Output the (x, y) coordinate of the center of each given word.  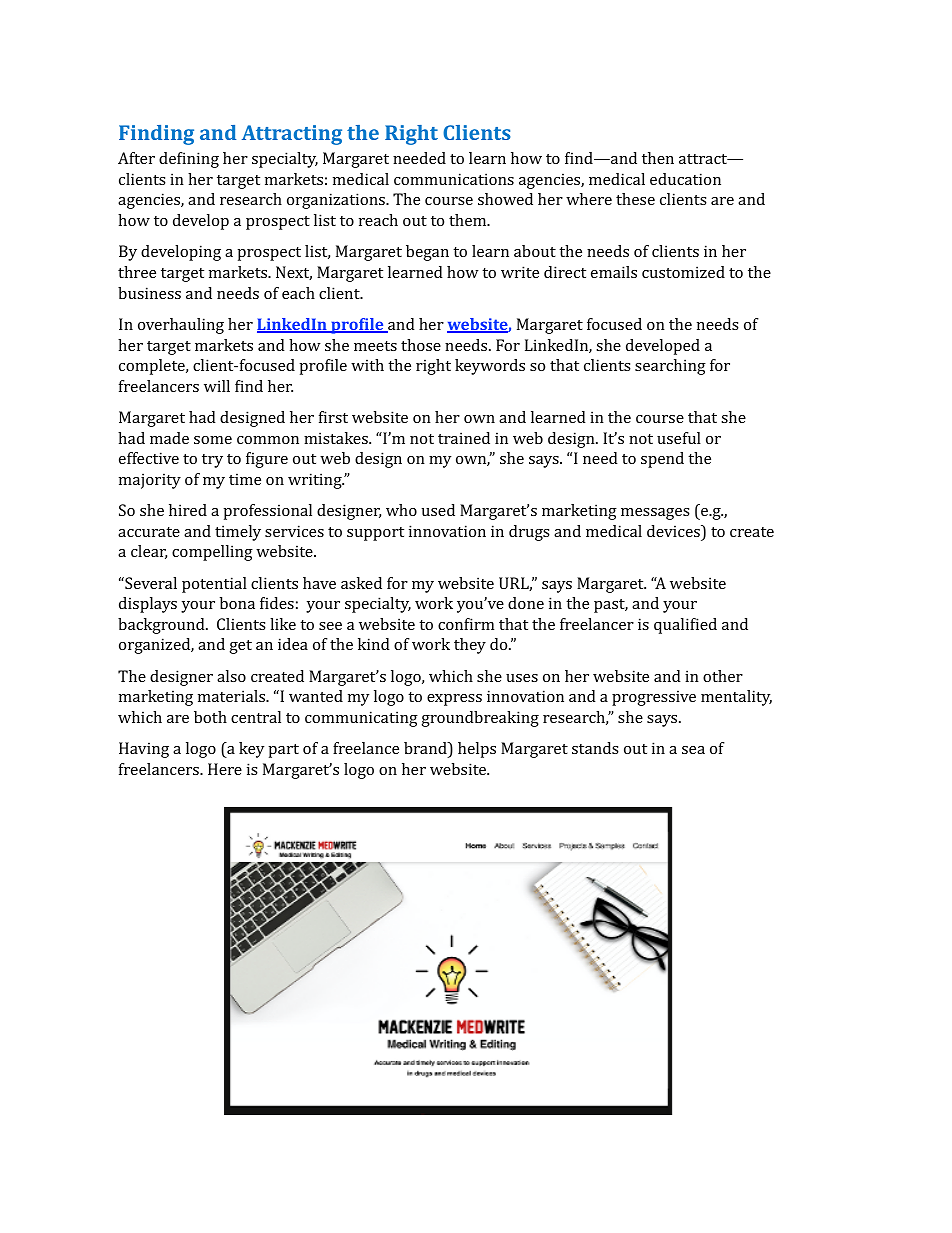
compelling (212, 553)
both (210, 717)
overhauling (181, 326)
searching (670, 367)
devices (674, 531)
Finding (156, 135)
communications (454, 179)
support (375, 534)
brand (426, 748)
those (421, 345)
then (658, 158)
